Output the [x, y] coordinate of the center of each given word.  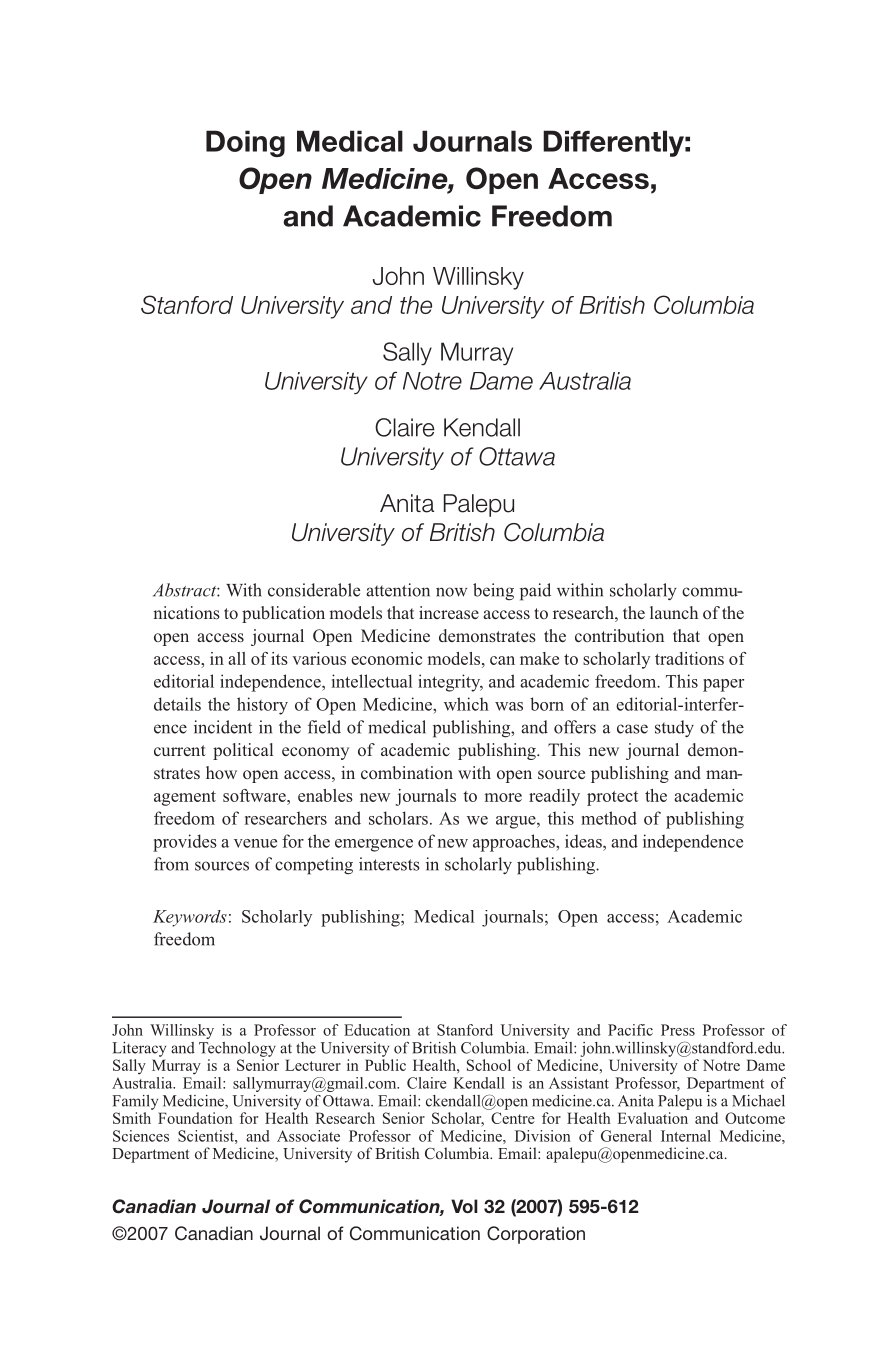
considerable [314, 590]
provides [185, 843]
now [451, 592]
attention [398, 590]
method [609, 818]
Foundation [195, 1118]
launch [674, 612]
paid [535, 592]
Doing [245, 143]
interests [389, 864]
